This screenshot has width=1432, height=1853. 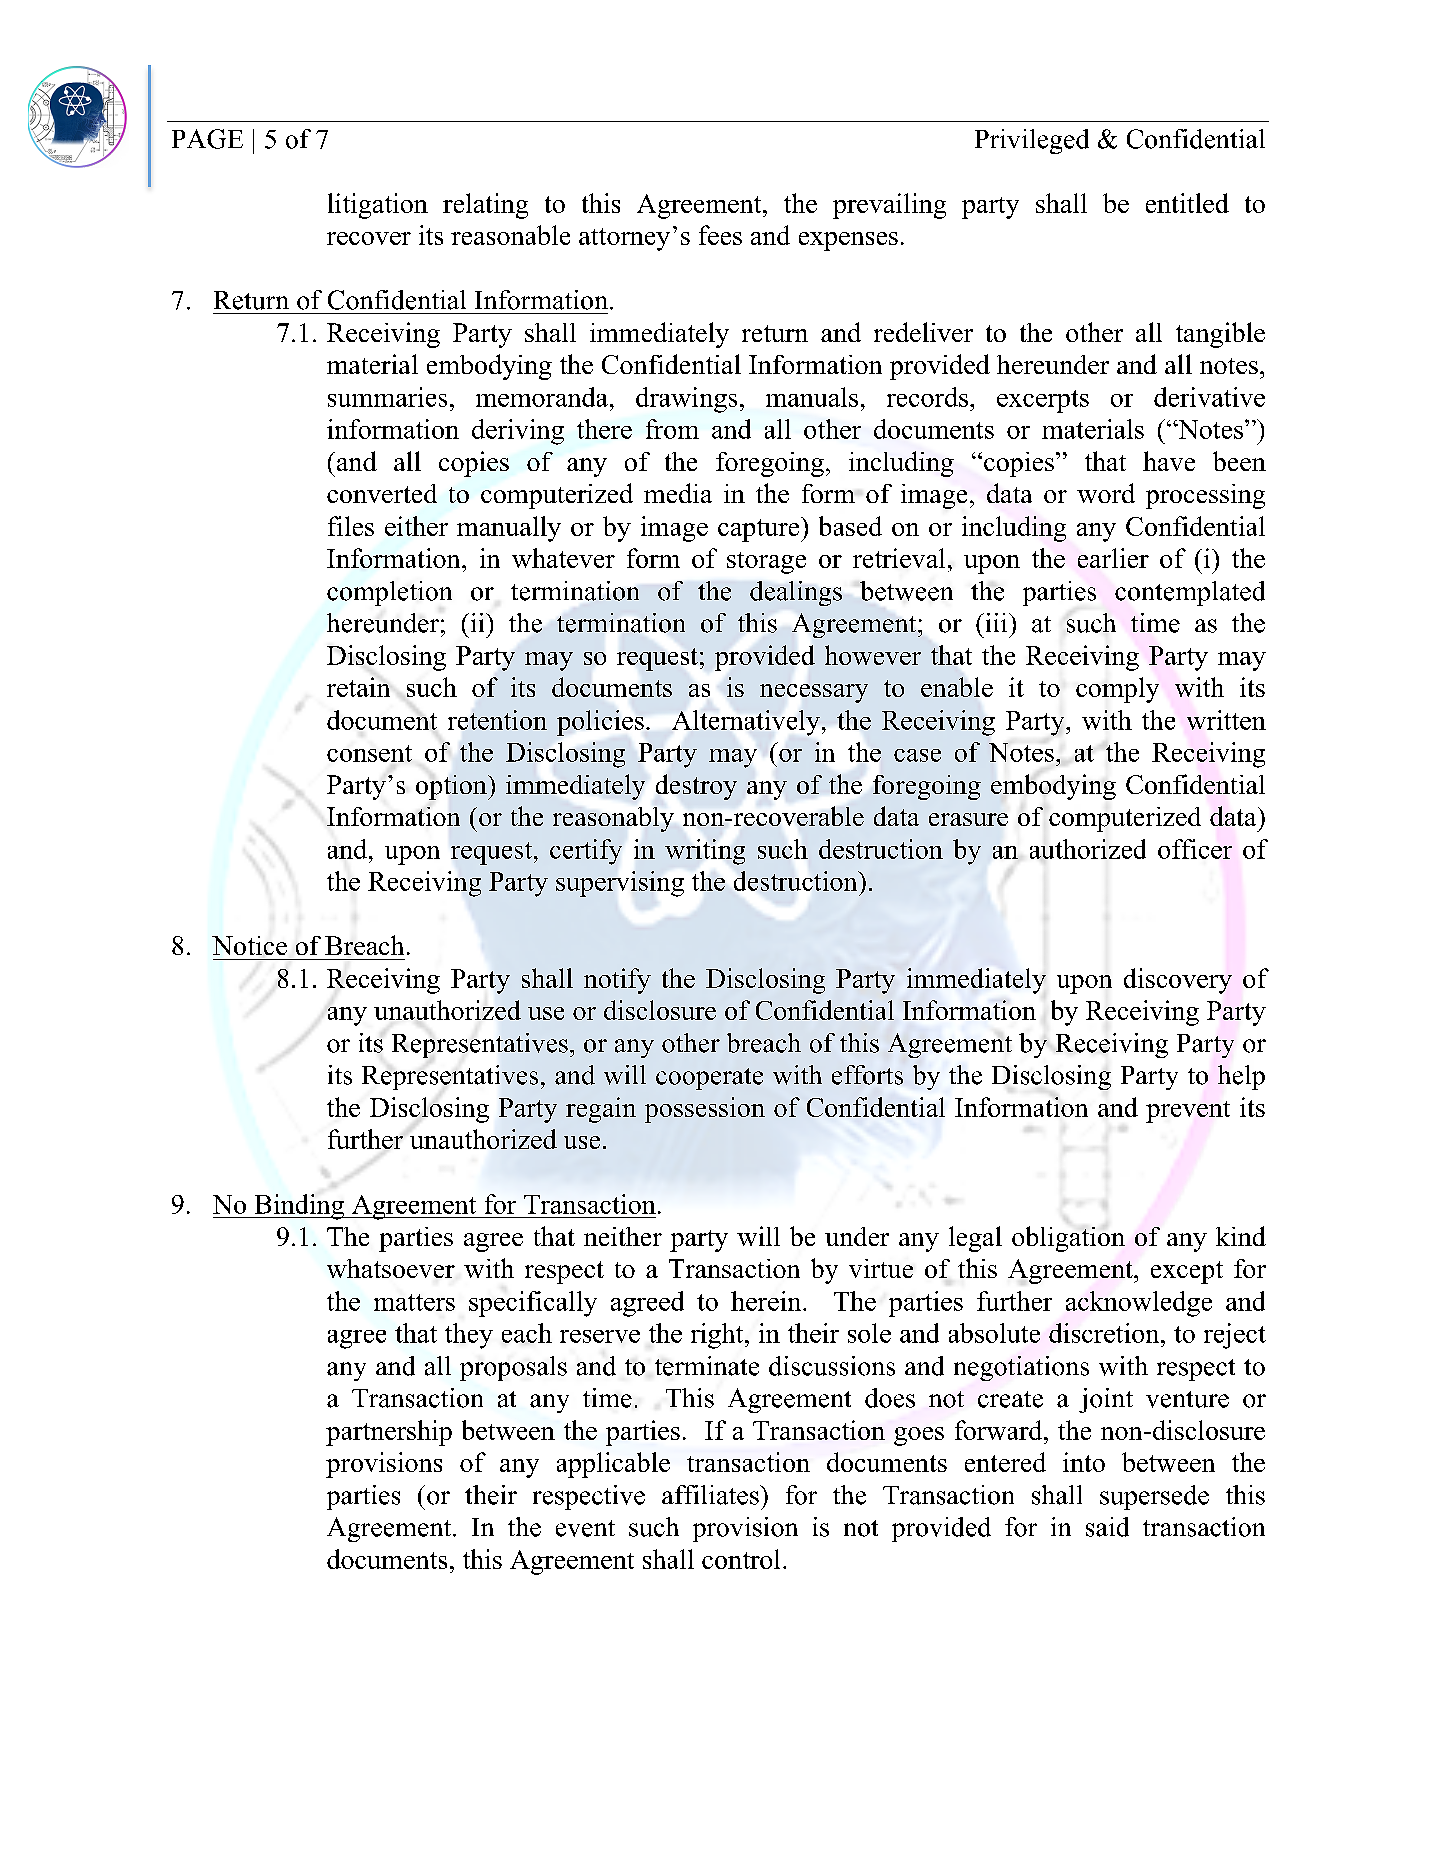 I want to click on entitled, so click(x=1187, y=203).
